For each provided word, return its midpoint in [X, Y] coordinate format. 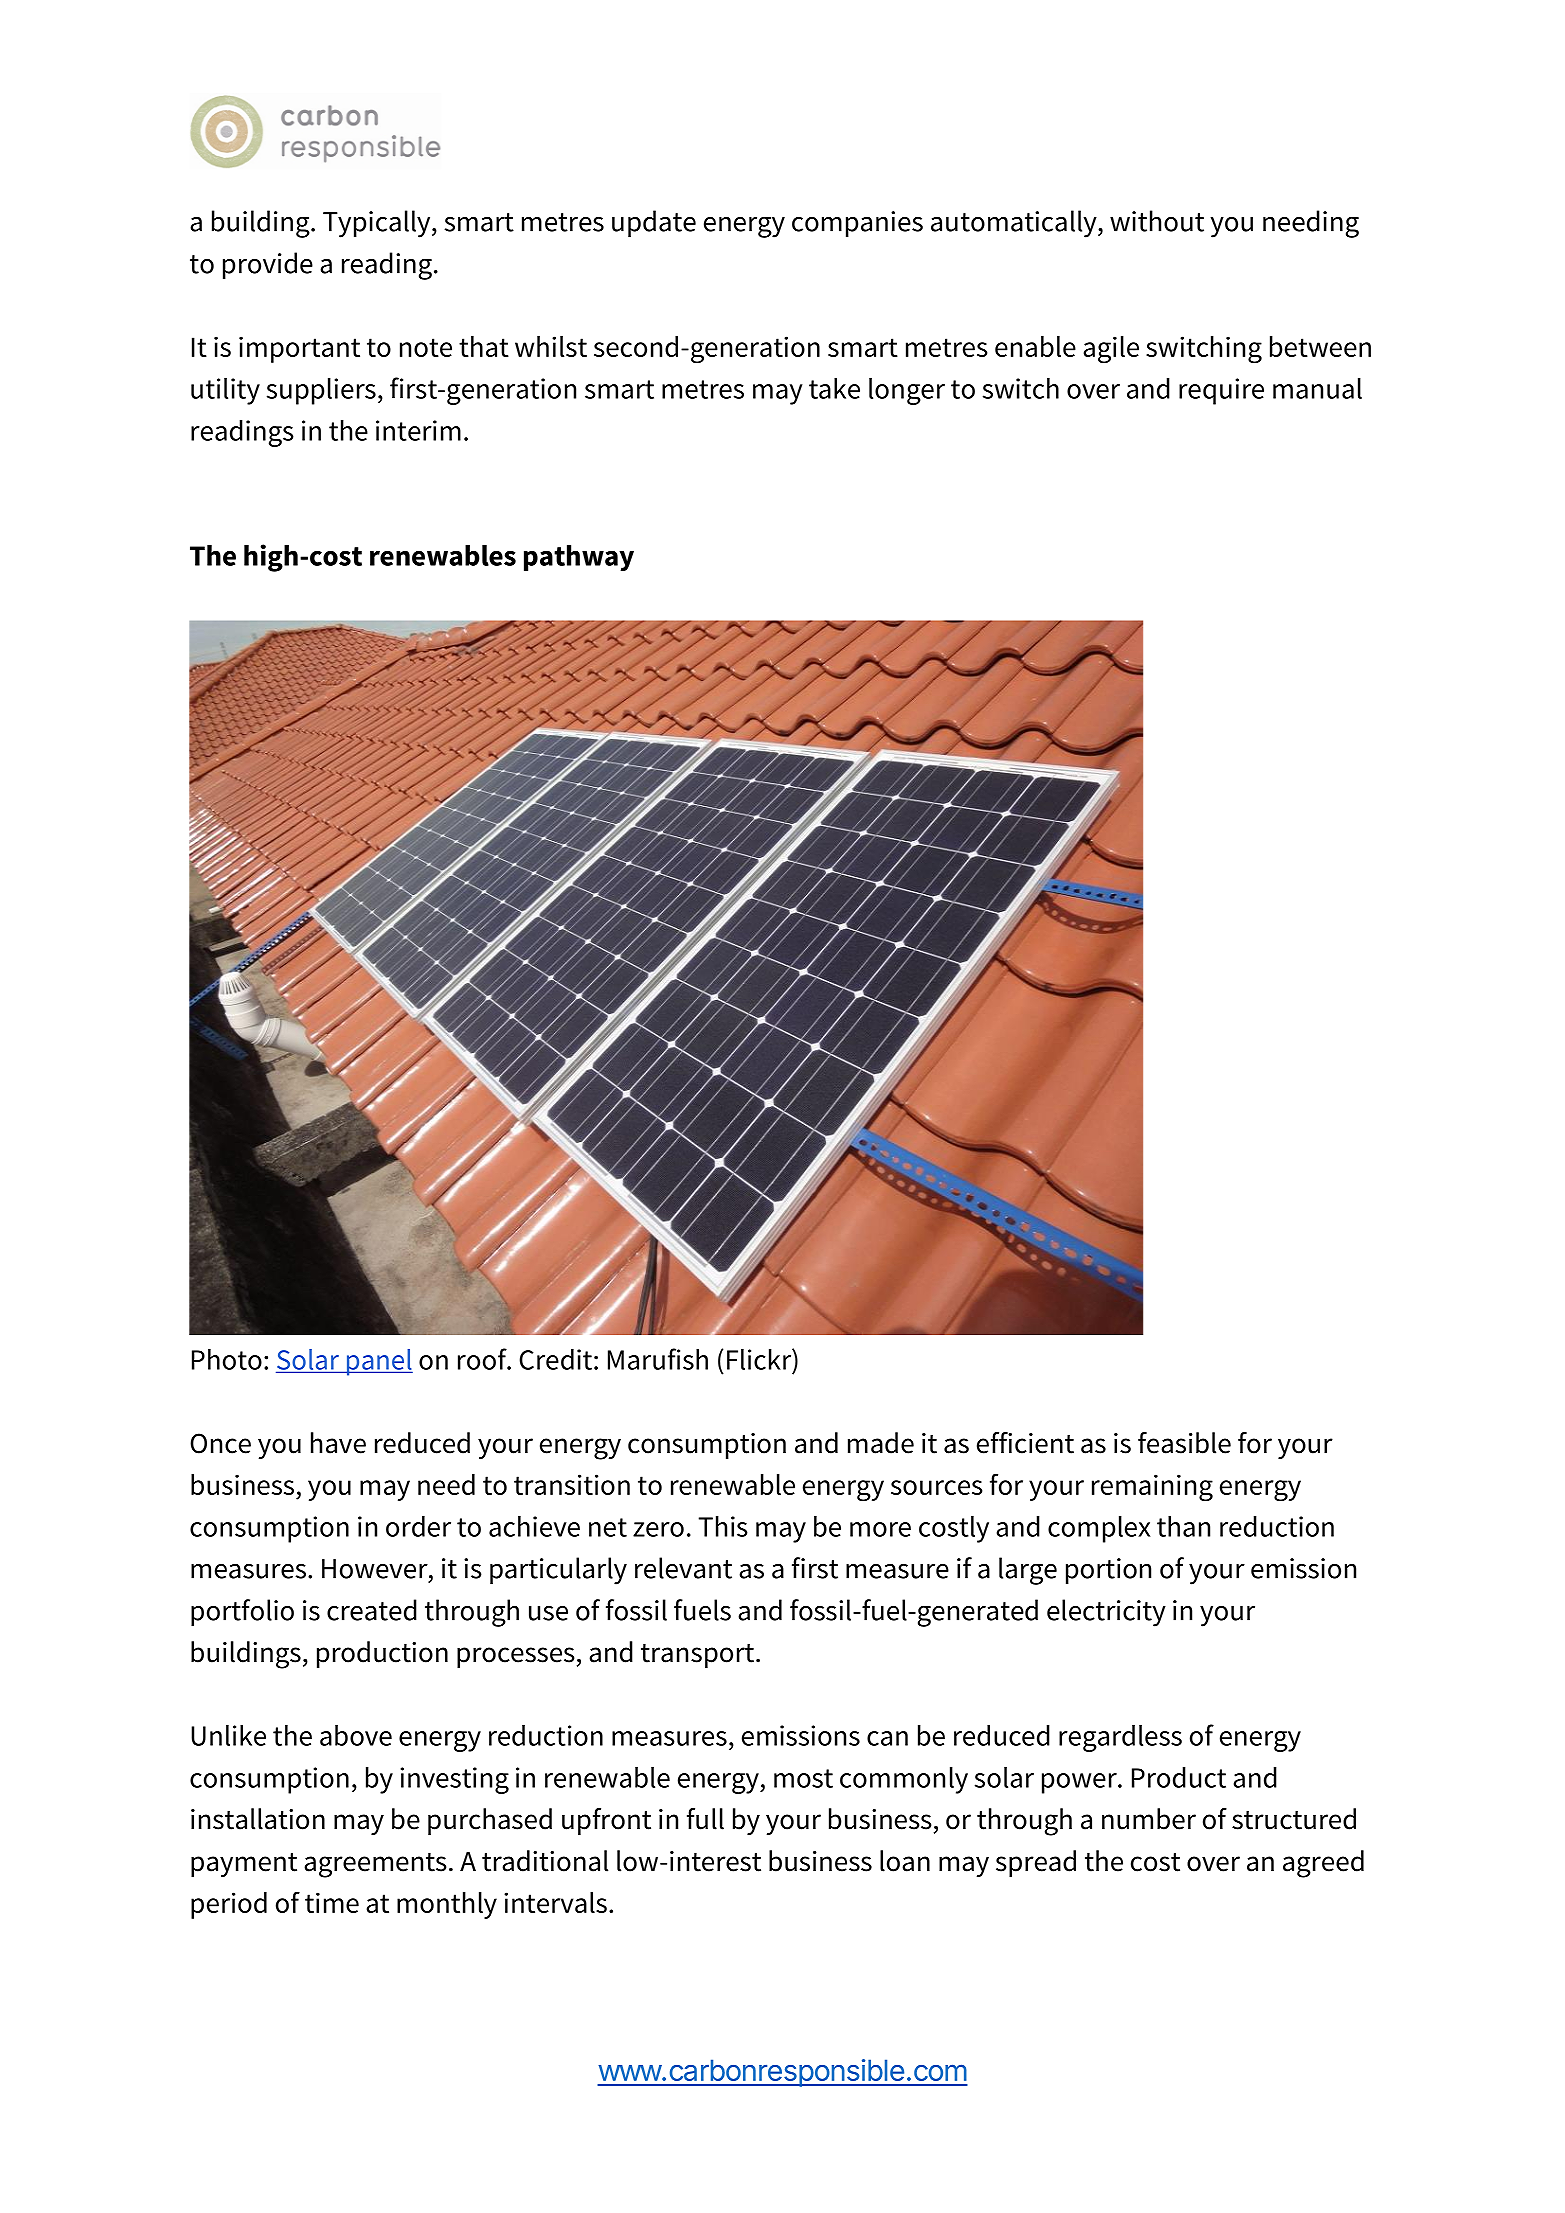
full [705, 1819]
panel [378, 1362]
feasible [1184, 1443]
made [881, 1443]
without [1157, 221]
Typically [378, 224]
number [1149, 1819]
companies [857, 224]
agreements [375, 1865]
